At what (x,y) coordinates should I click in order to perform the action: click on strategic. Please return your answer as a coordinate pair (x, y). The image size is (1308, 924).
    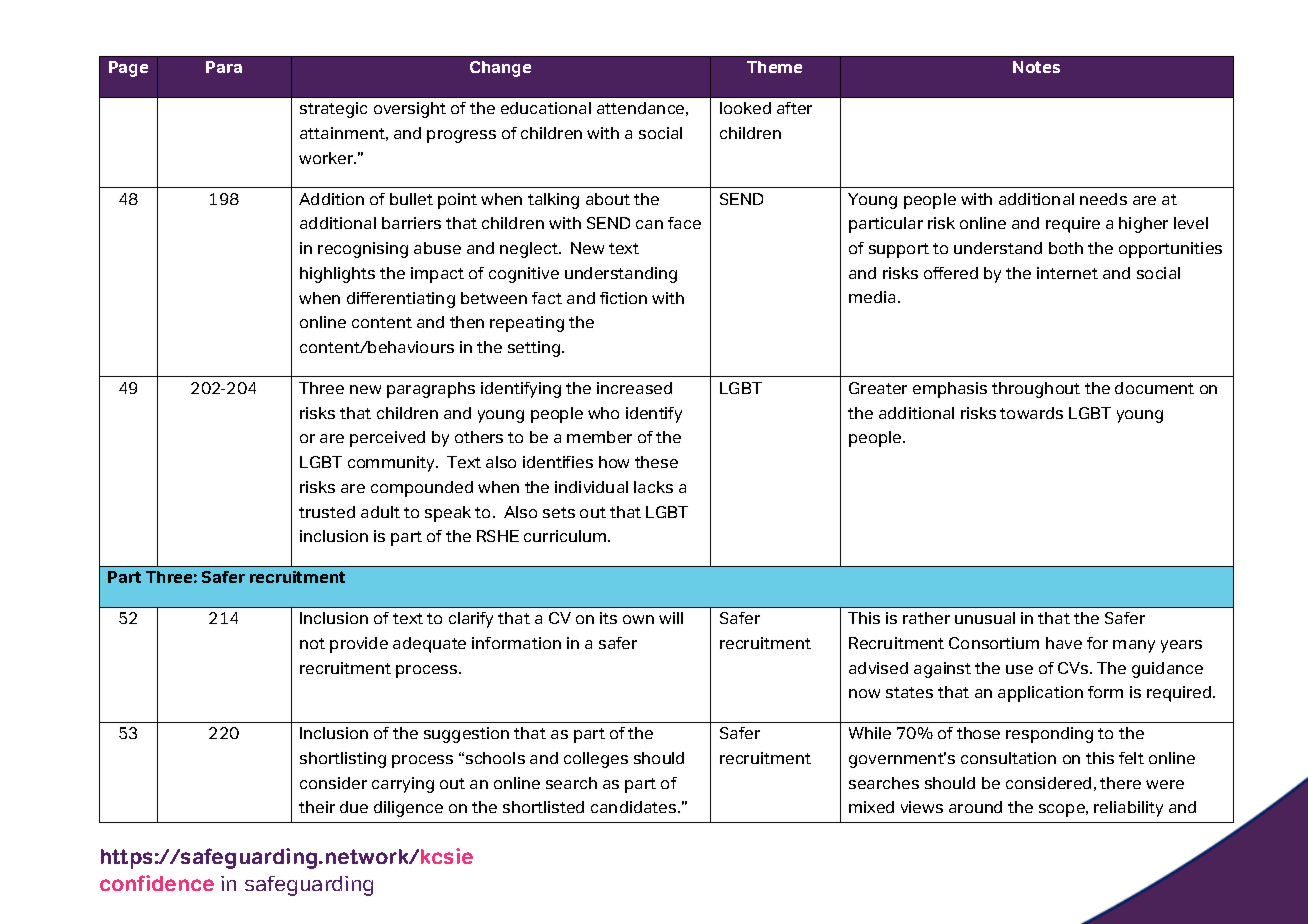
    Looking at the image, I should click on (333, 110).
